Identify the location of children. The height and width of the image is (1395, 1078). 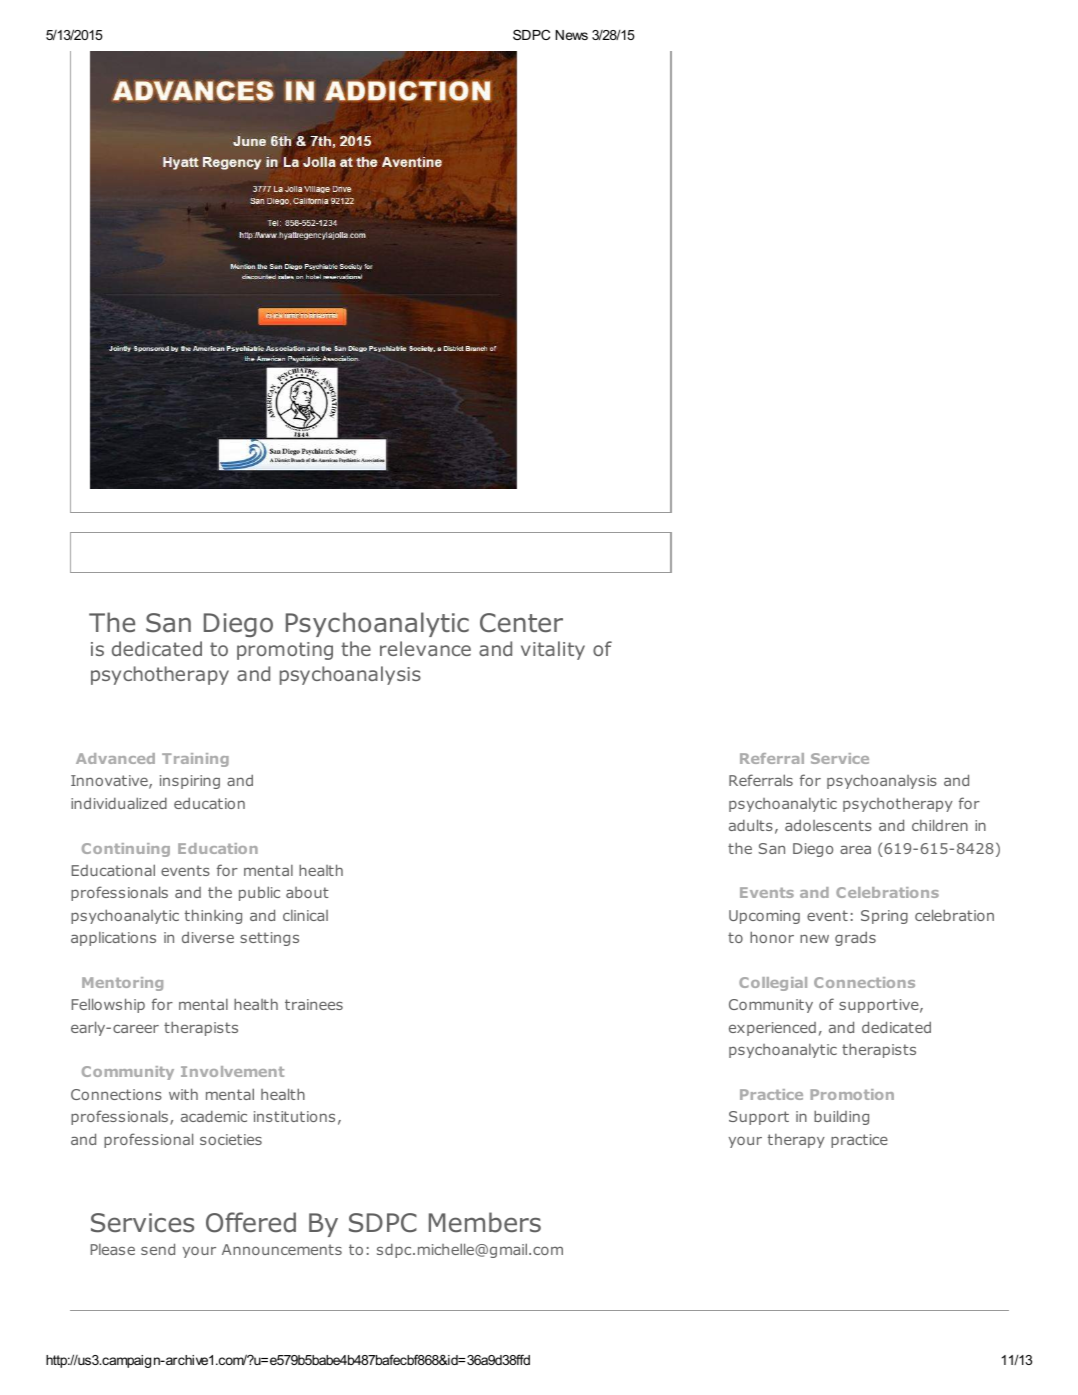
(940, 825).
